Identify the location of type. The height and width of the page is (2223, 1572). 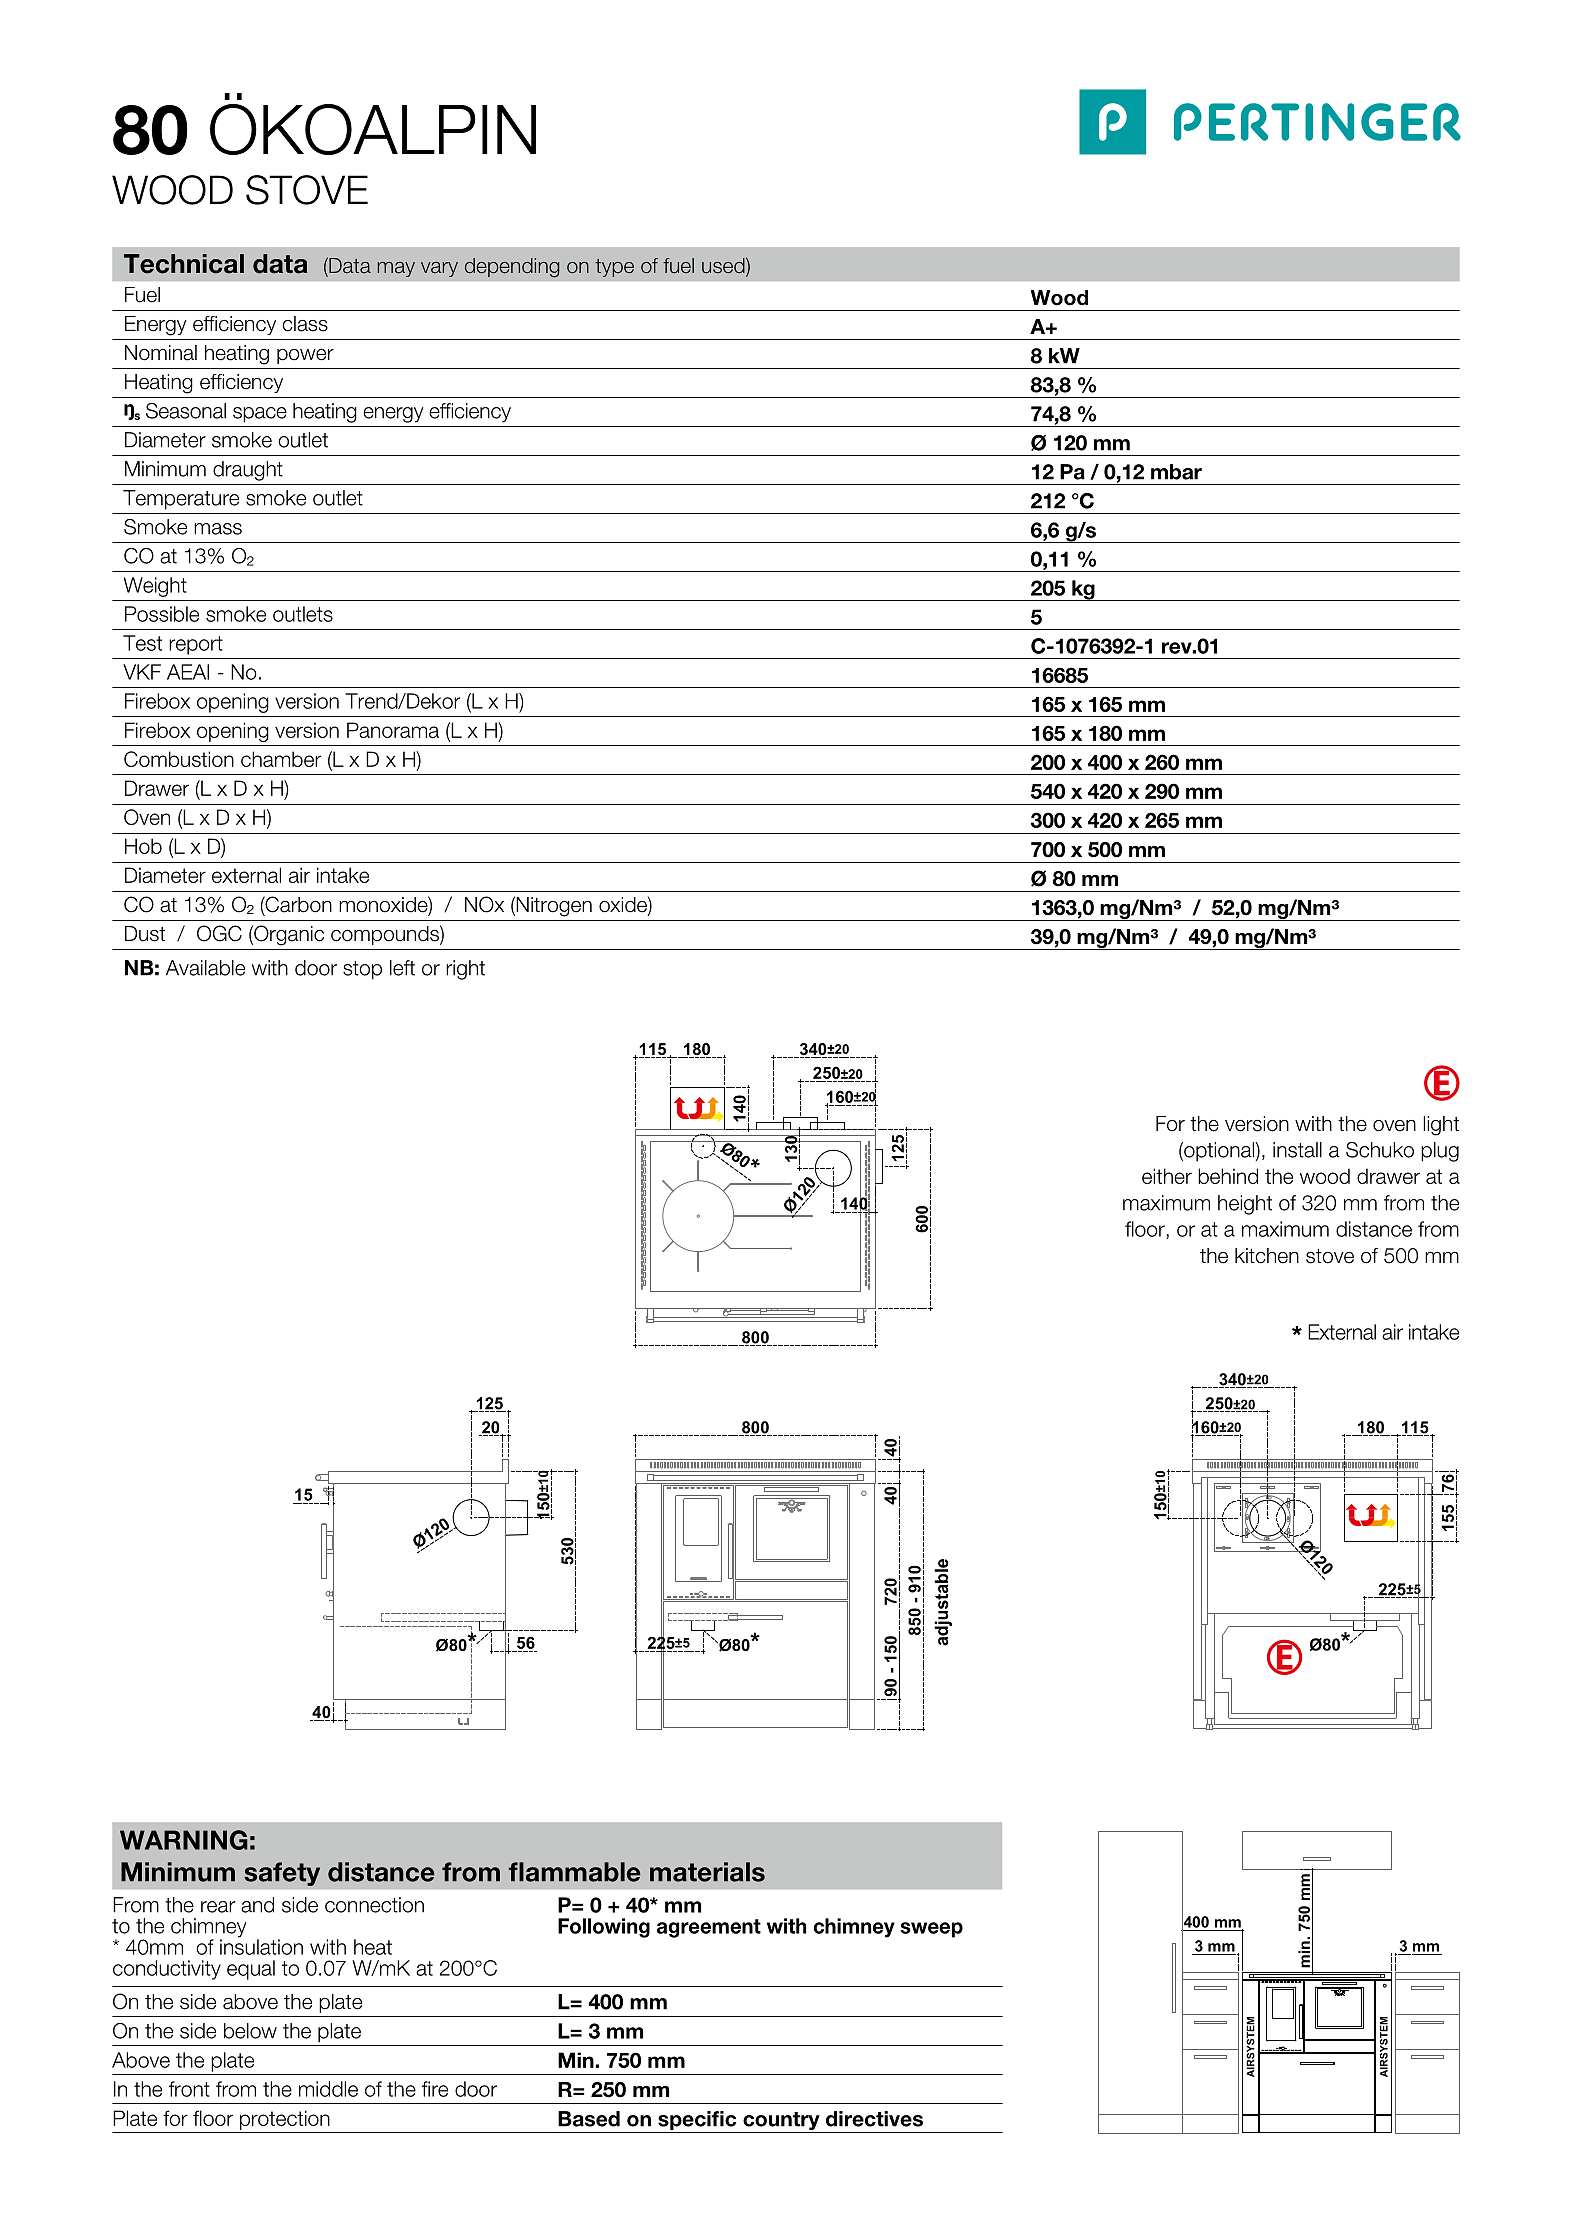
(614, 268).
